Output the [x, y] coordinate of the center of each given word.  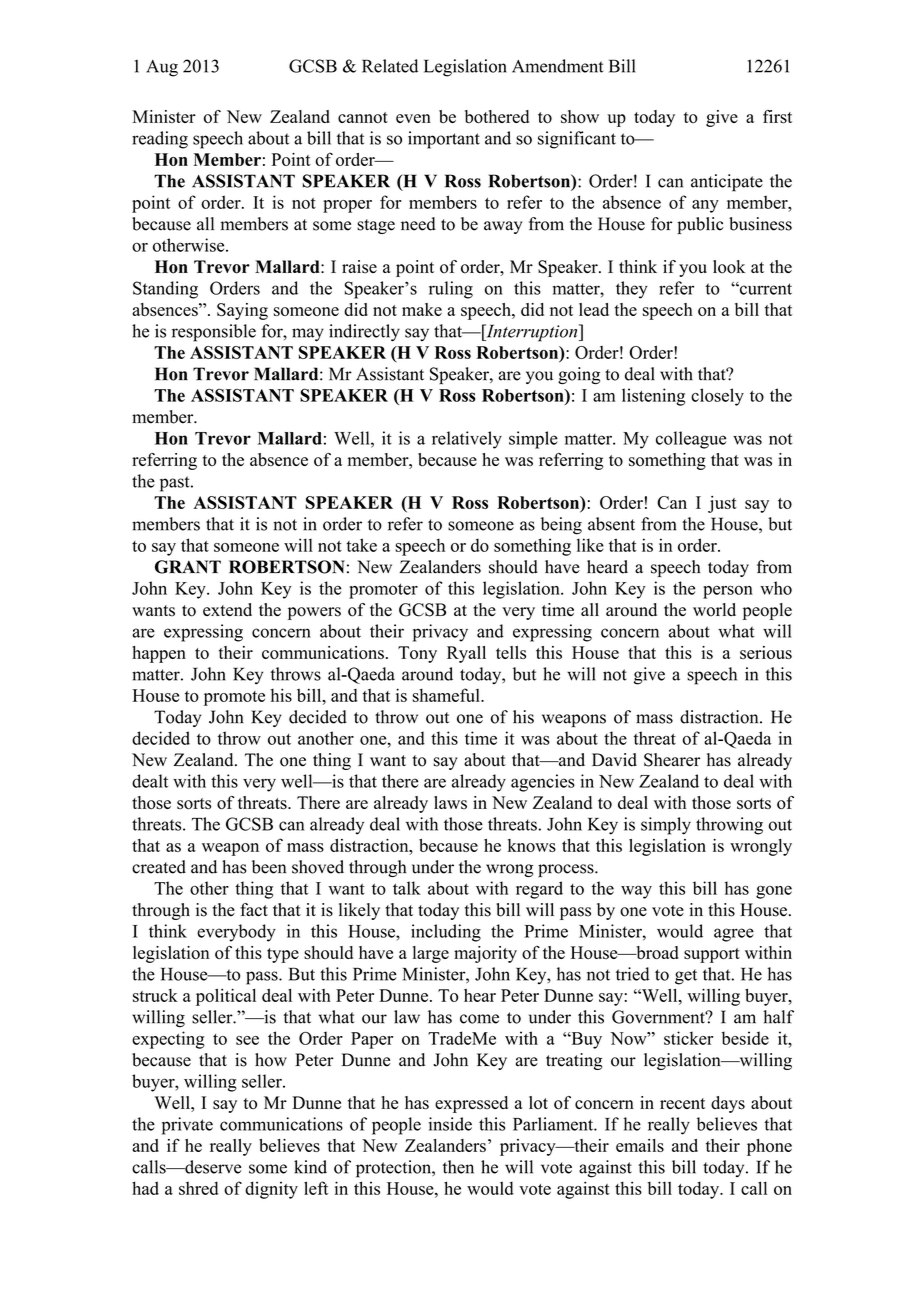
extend [227, 609]
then [458, 1167]
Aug [162, 68]
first [777, 117]
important [444, 140]
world [714, 610]
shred [198, 1188]
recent [682, 1103]
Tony [417, 654]
